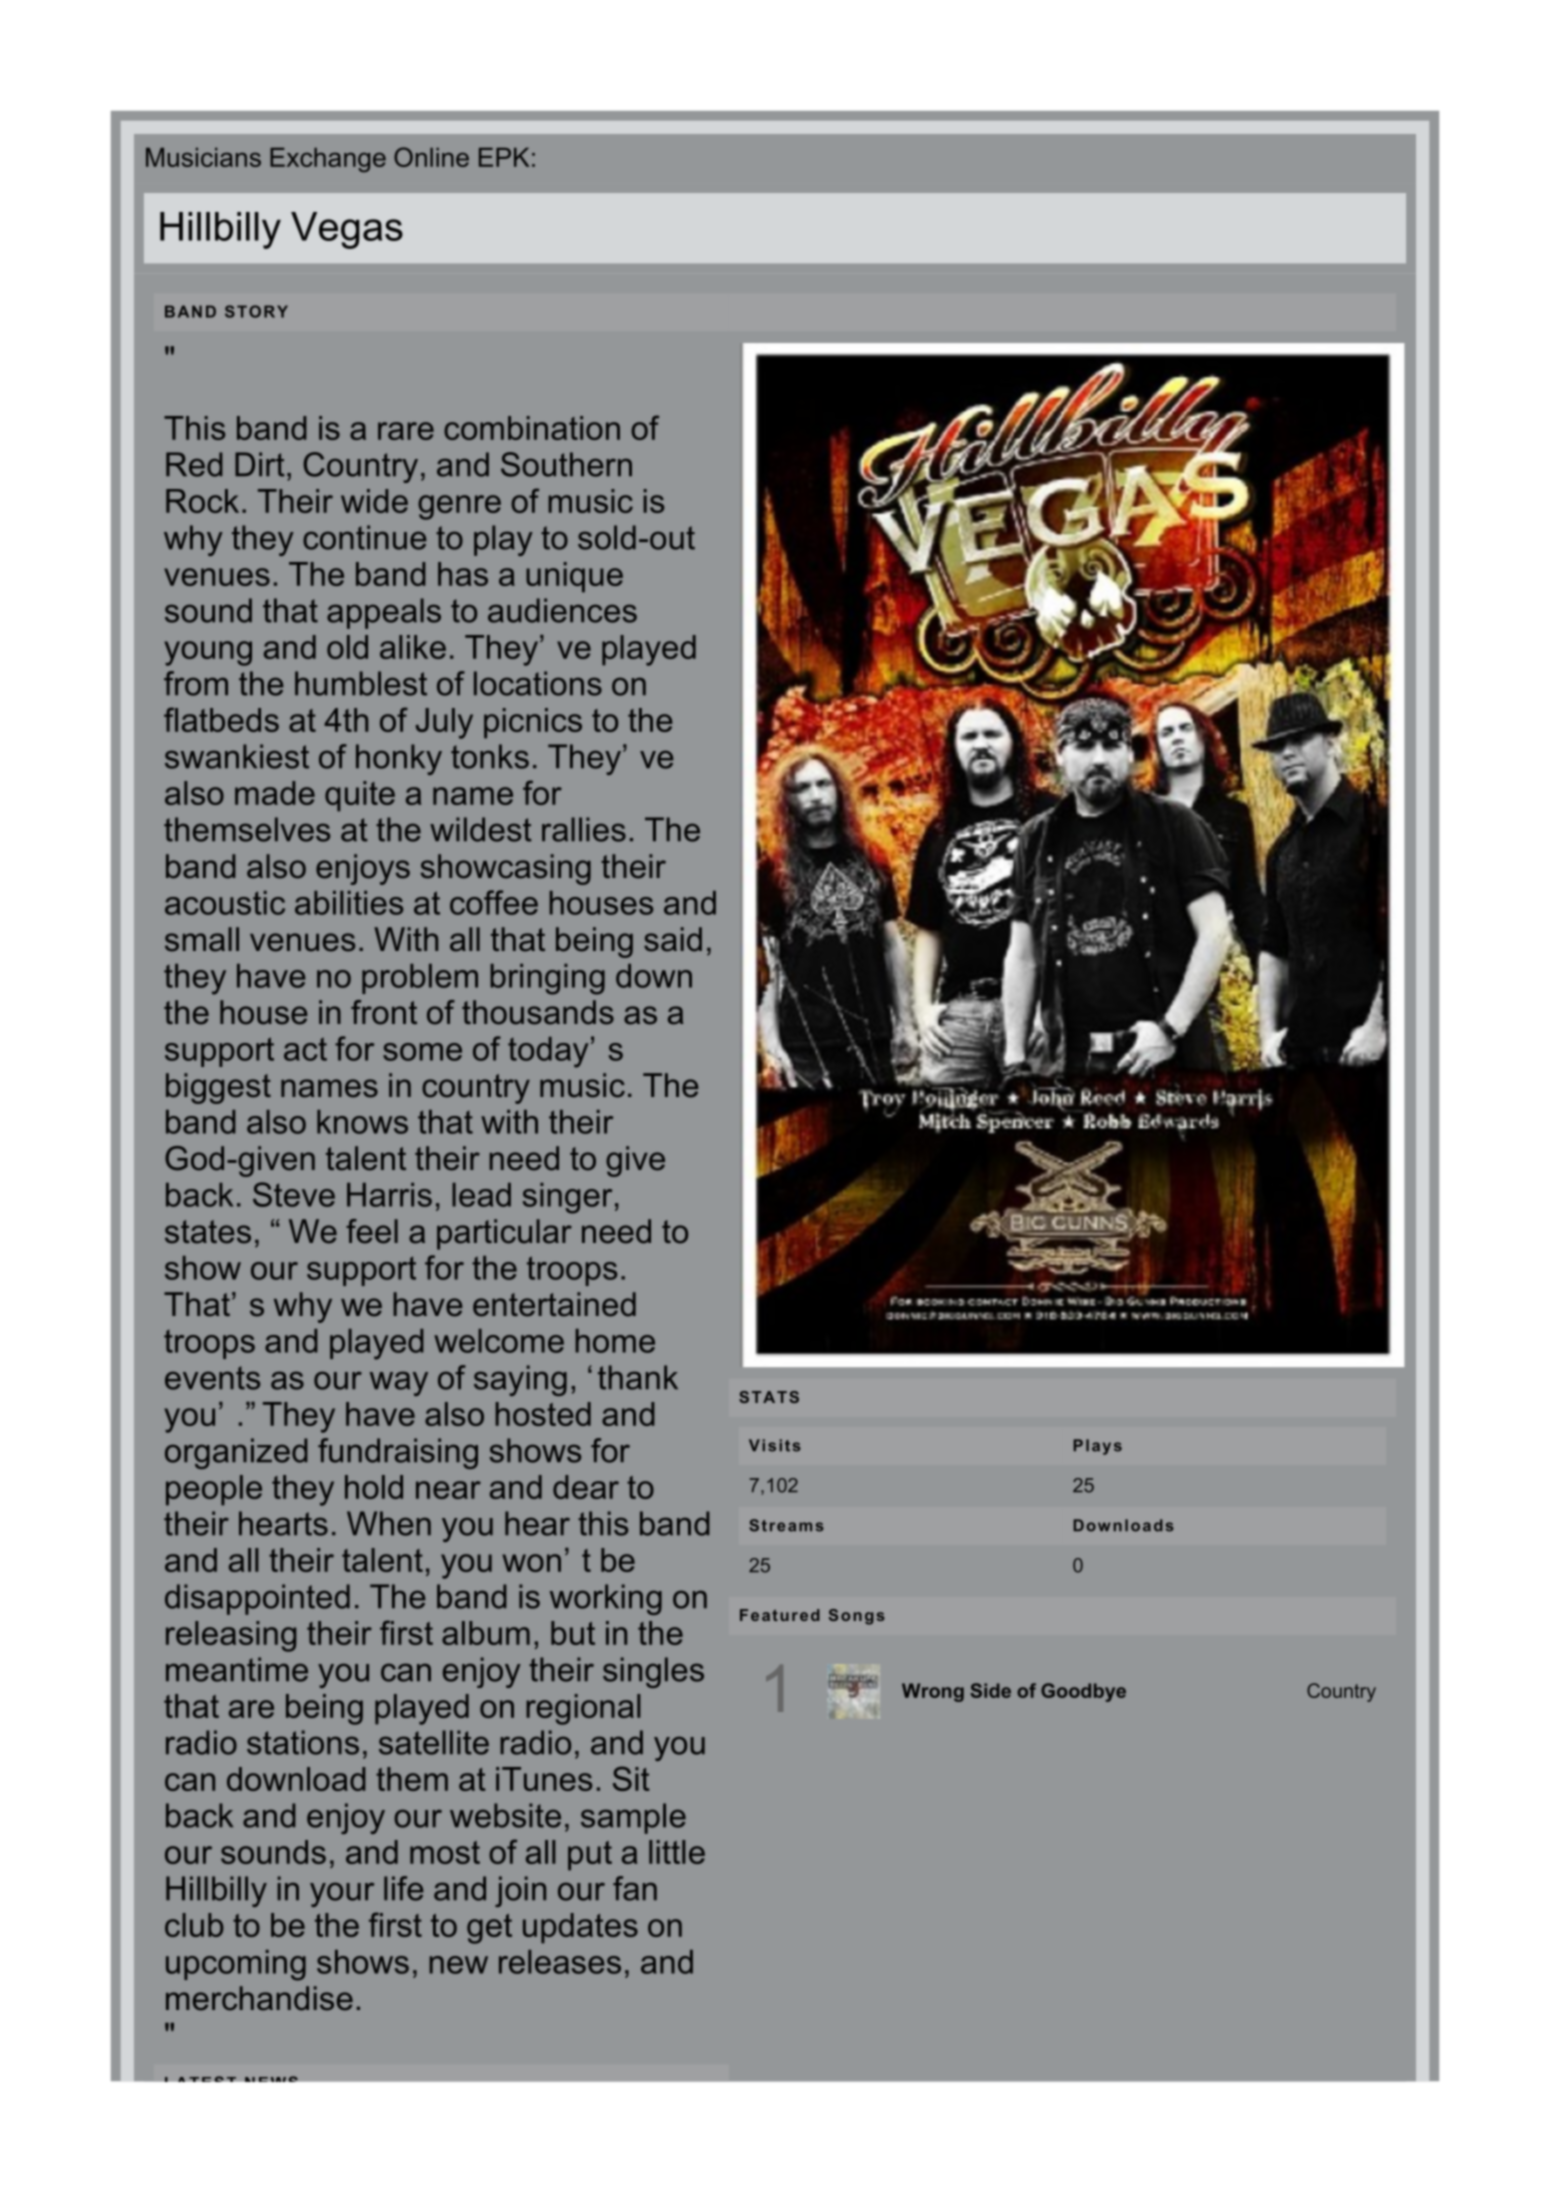  I want to click on fan, so click(635, 1888).
